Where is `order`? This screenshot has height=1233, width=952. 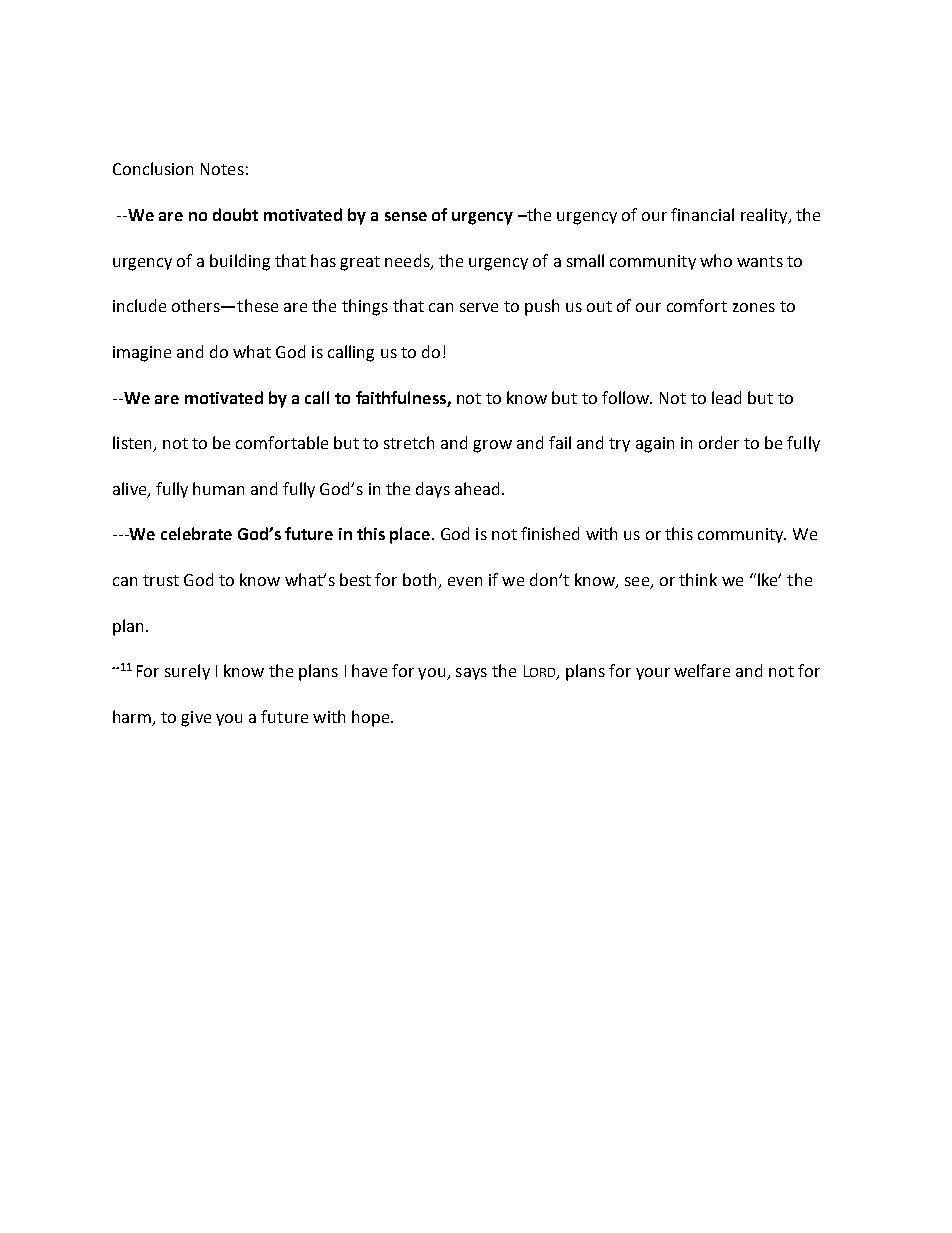 order is located at coordinates (719, 442).
